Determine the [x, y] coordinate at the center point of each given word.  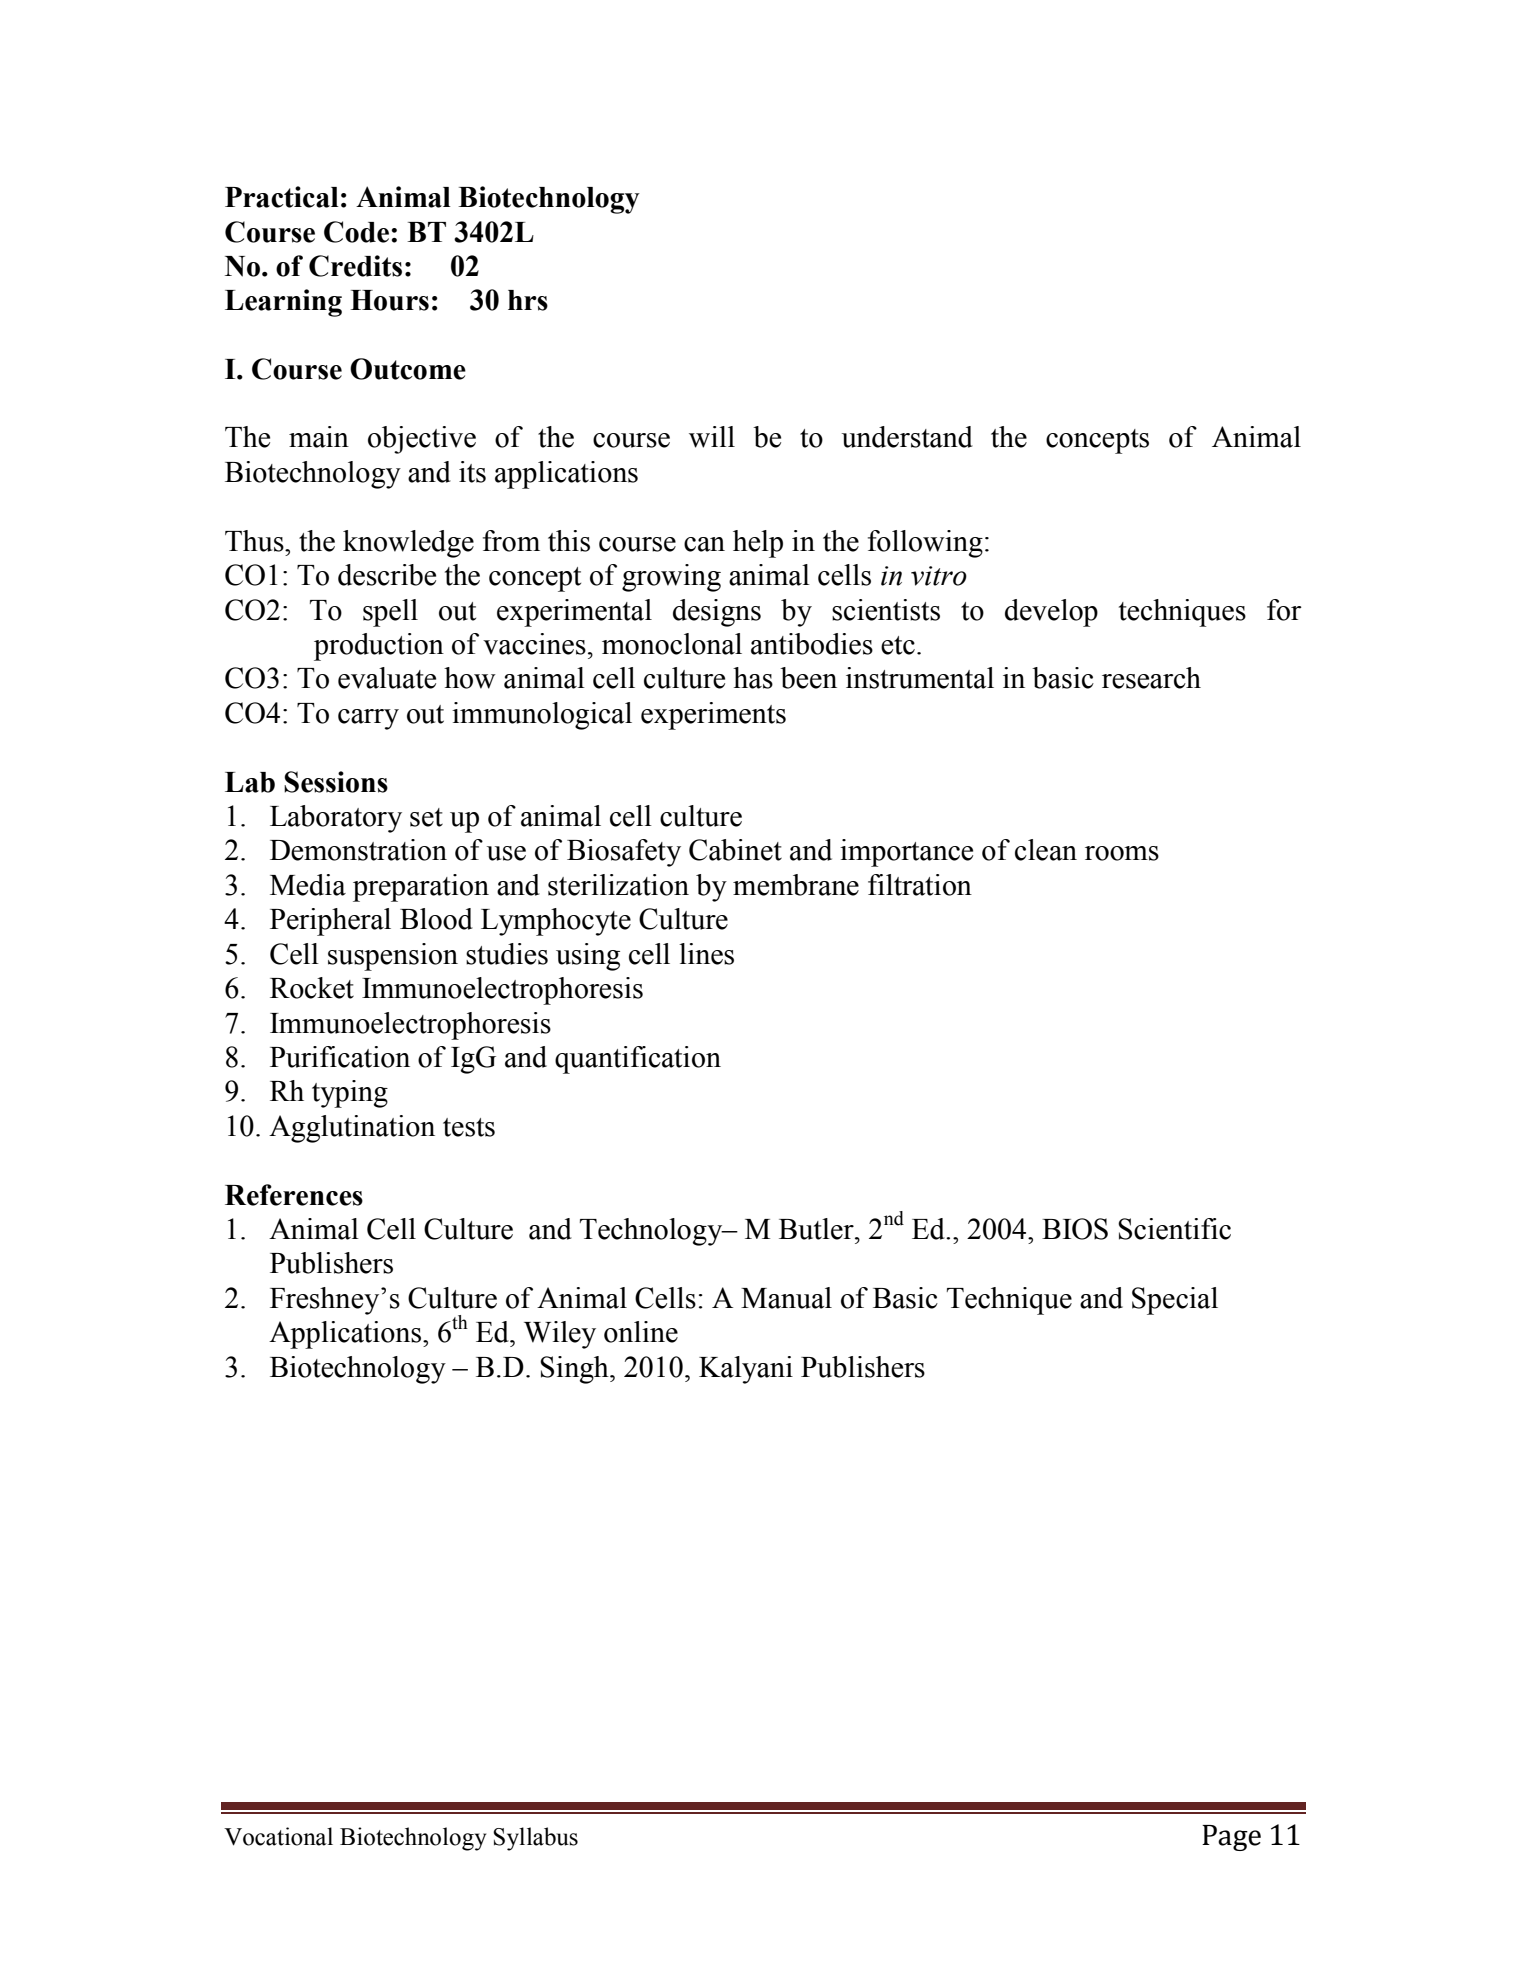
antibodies [812, 644]
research [1151, 678]
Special [1175, 1301]
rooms [1122, 853]
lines [706, 954]
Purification [340, 1057]
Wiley [560, 1335]
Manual [786, 1298]
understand [907, 437]
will [712, 437]
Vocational [278, 1836]
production [379, 647]
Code [356, 232]
